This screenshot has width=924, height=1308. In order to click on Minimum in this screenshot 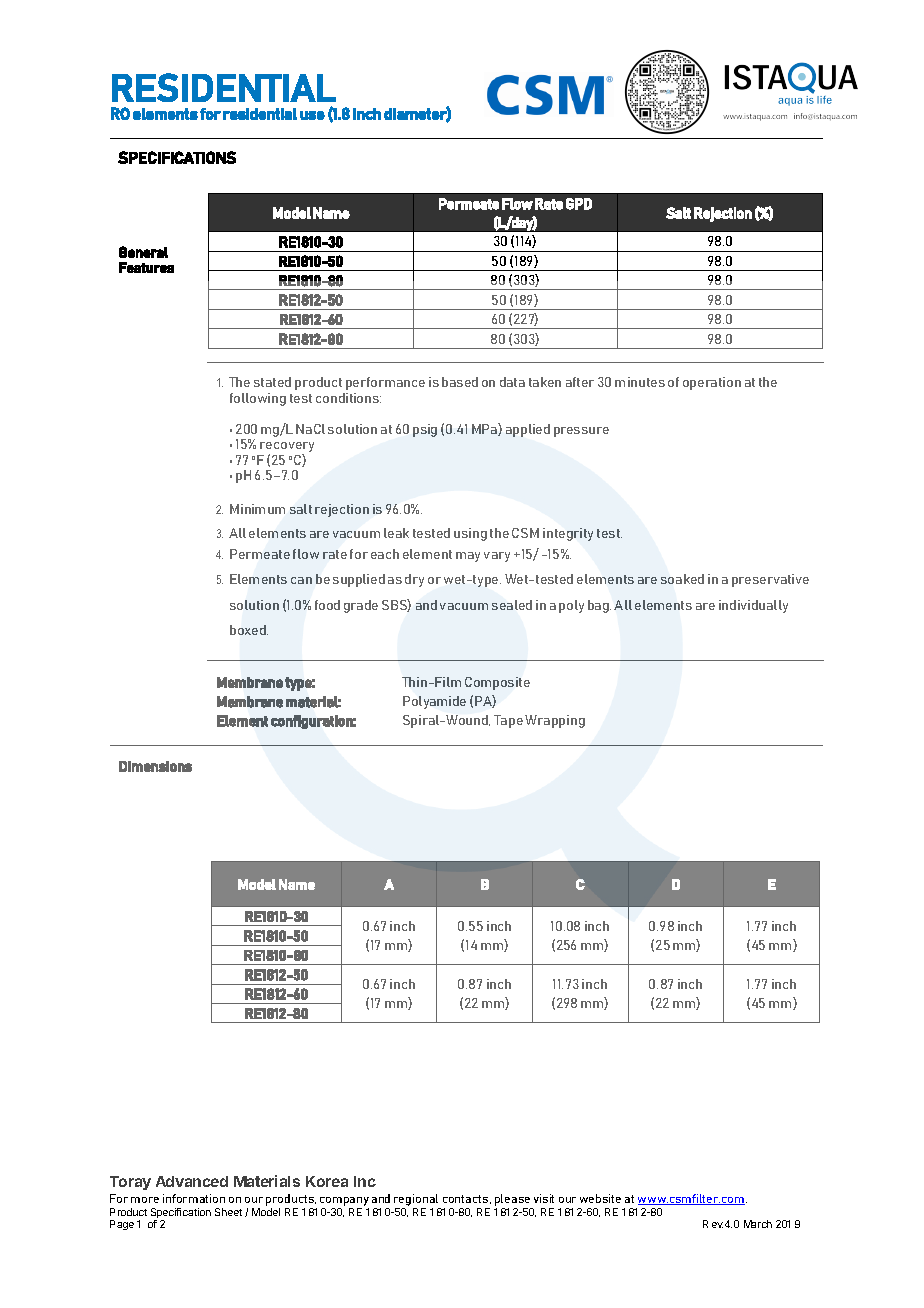, I will do `click(257, 509)`.
